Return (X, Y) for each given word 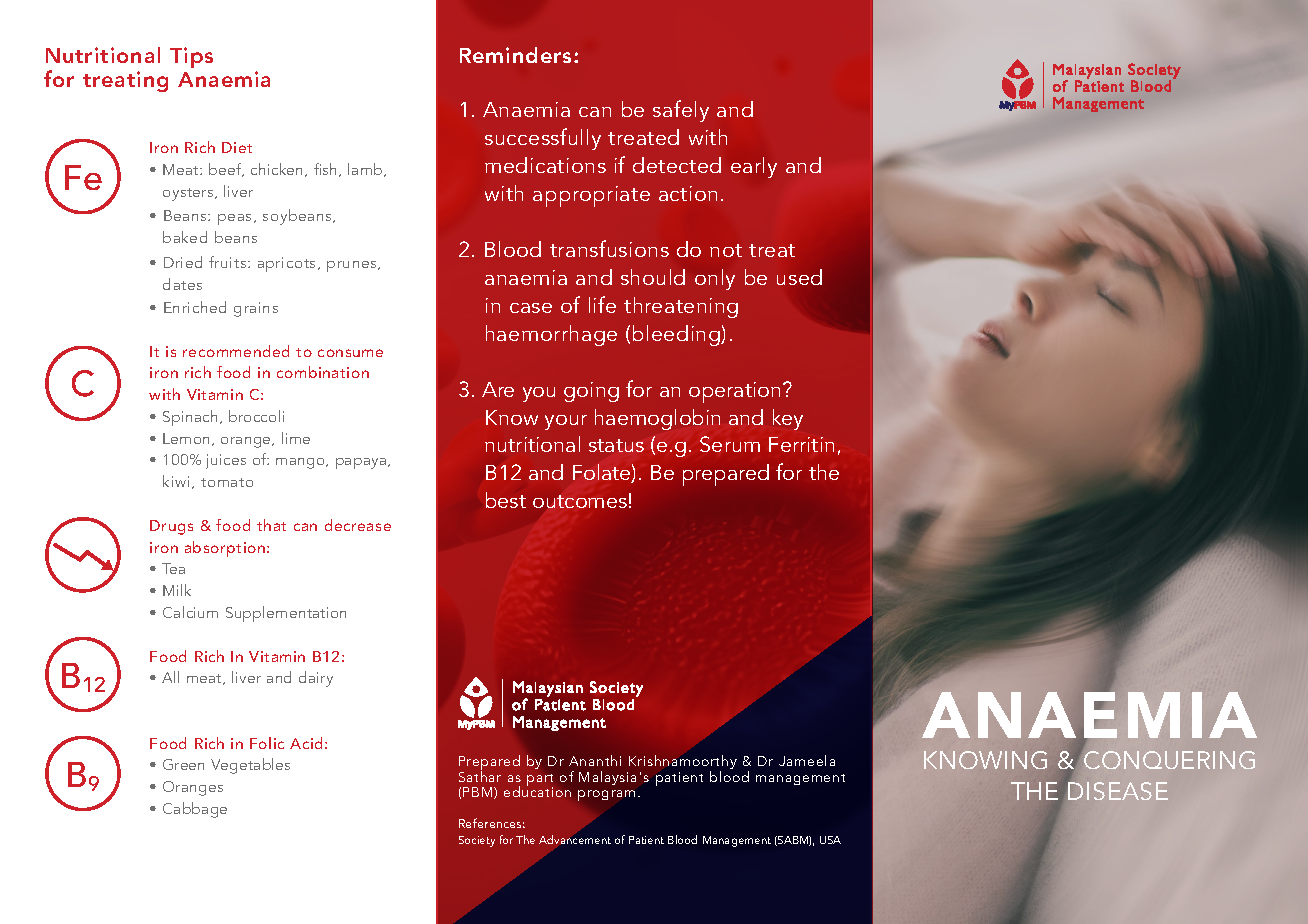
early (754, 167)
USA (830, 840)
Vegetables (250, 766)
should (653, 277)
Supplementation (286, 614)
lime (296, 438)
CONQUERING (1168, 759)
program (606, 795)
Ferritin (801, 444)
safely (681, 111)
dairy (316, 679)
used (799, 277)
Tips (191, 57)
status (616, 445)
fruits (229, 262)
